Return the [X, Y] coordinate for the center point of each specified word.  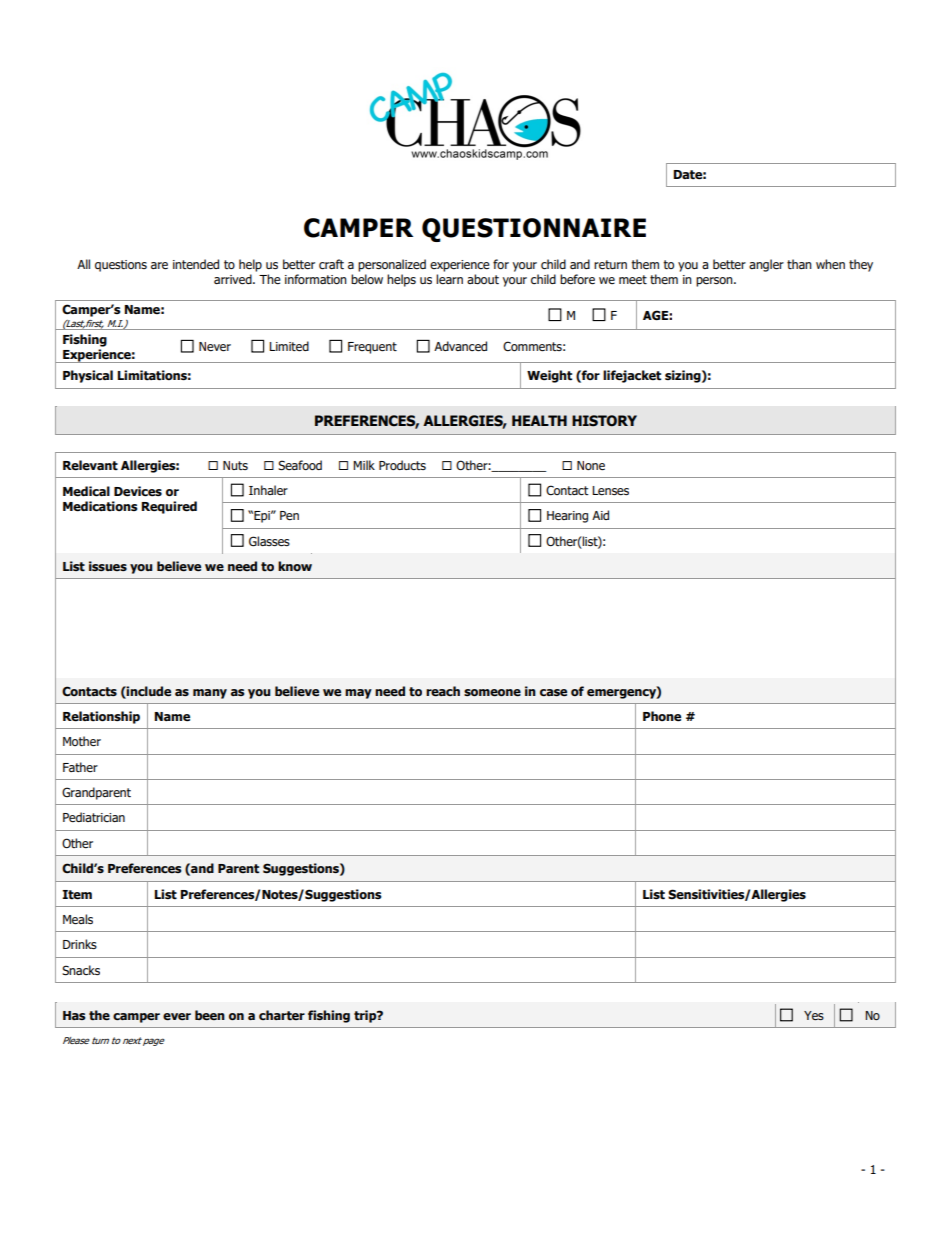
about [483, 279]
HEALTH [539, 420]
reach [443, 691]
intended [196, 264]
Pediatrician [94, 817]
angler [766, 265]
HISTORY [604, 421]
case [553, 693]
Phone [662, 716]
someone [492, 693]
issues [108, 566]
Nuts [235, 465]
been [210, 1015]
